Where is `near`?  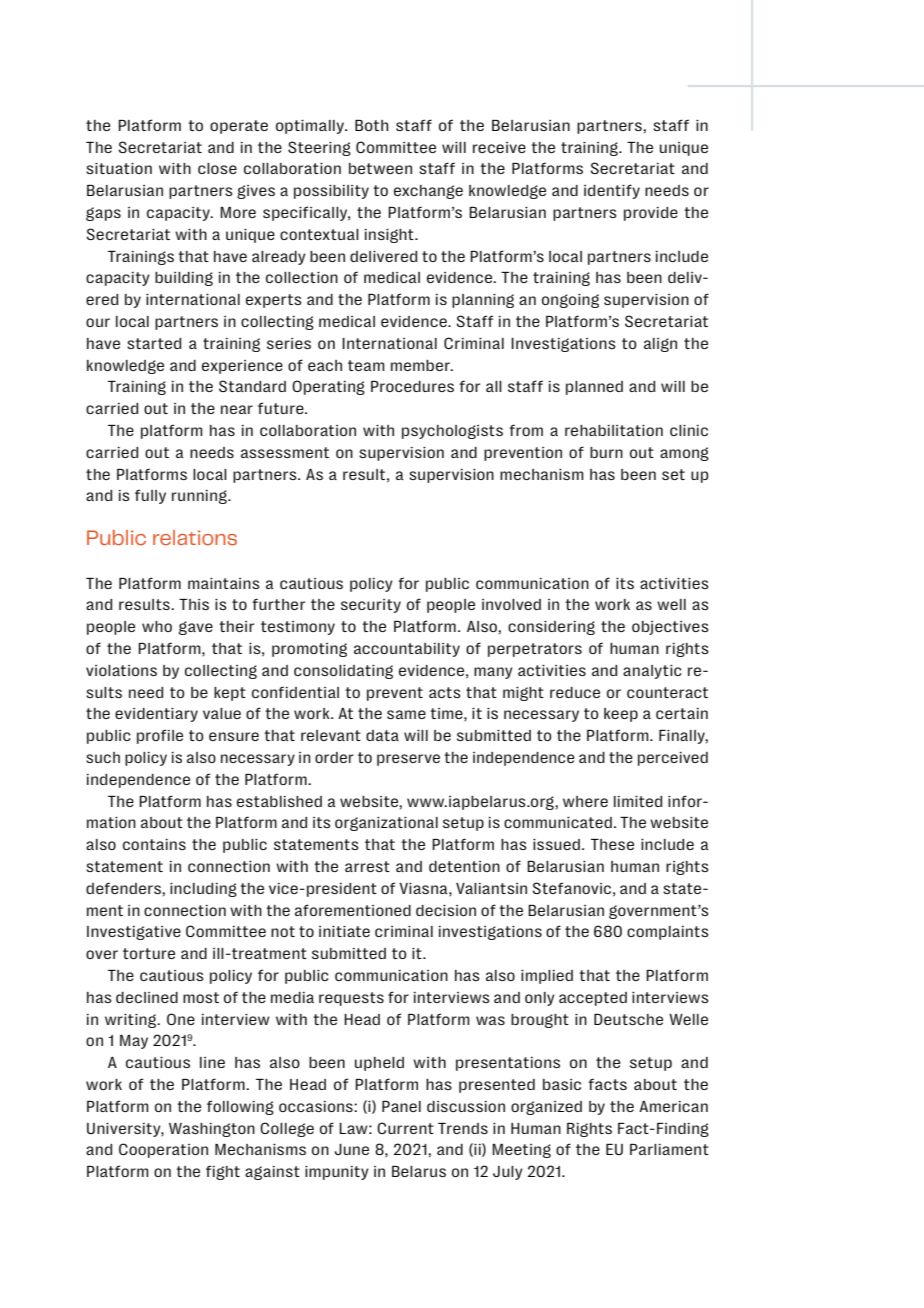
near is located at coordinates (237, 409).
